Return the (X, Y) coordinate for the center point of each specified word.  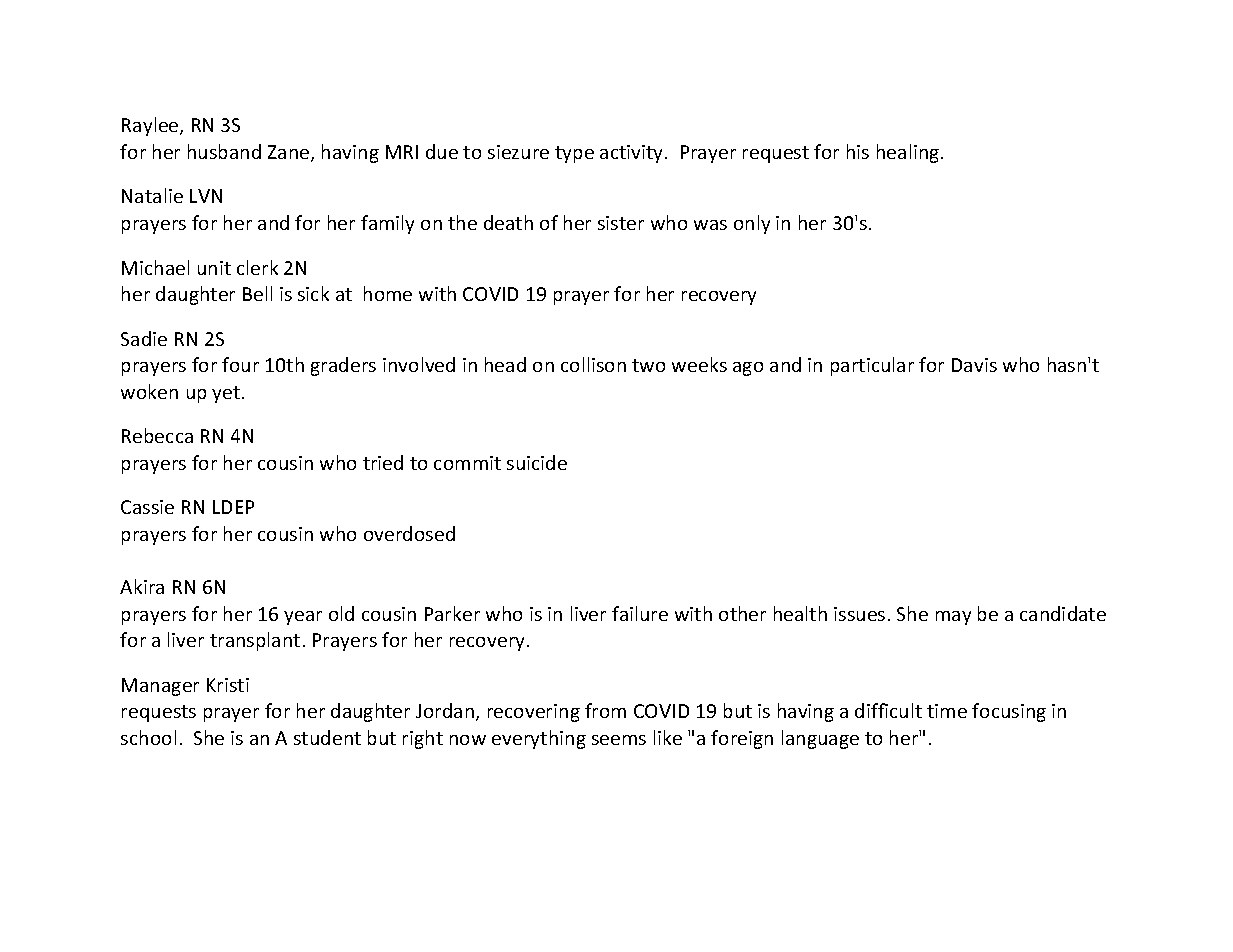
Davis (974, 365)
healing (909, 153)
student (327, 737)
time (947, 711)
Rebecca (157, 435)
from (605, 710)
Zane (290, 153)
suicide (537, 462)
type (574, 154)
